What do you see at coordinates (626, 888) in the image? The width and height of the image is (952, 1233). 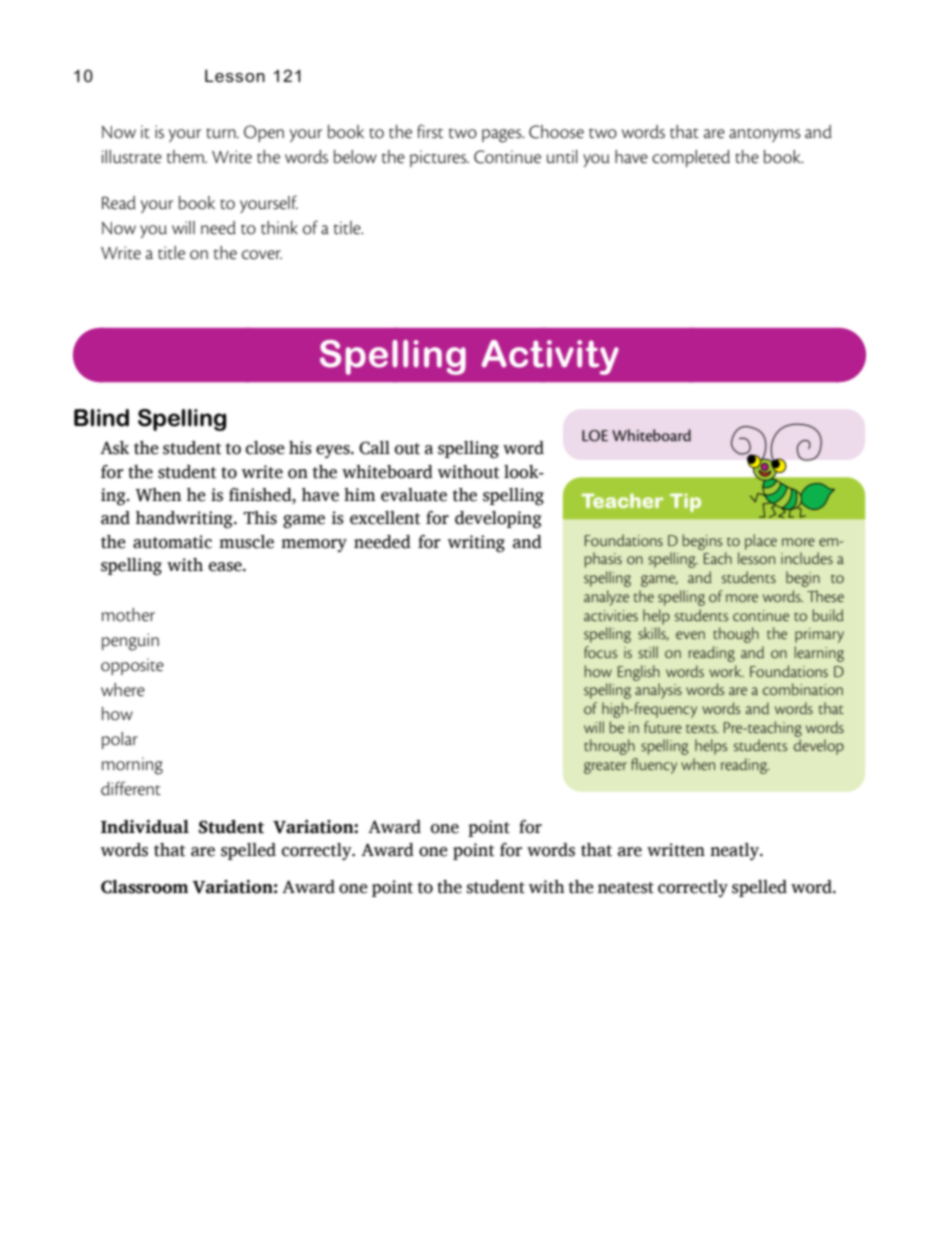 I see `neatest` at bounding box center [626, 888].
